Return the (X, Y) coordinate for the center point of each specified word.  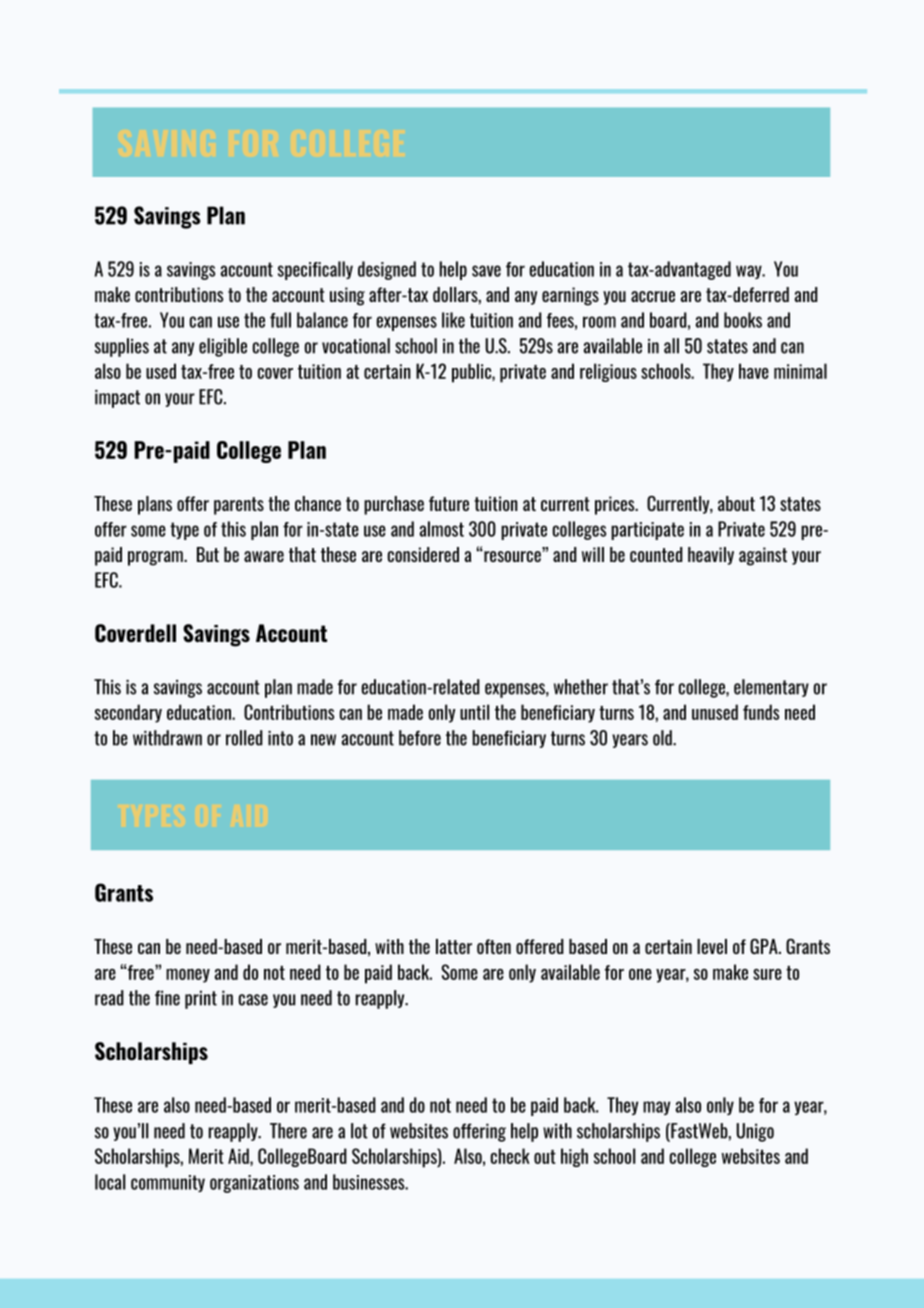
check (510, 1156)
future (449, 503)
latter (454, 946)
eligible (223, 347)
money (188, 976)
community (168, 1183)
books (743, 320)
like (453, 320)
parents (239, 506)
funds (761, 712)
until (474, 712)
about (736, 503)
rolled (244, 738)
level (712, 946)
